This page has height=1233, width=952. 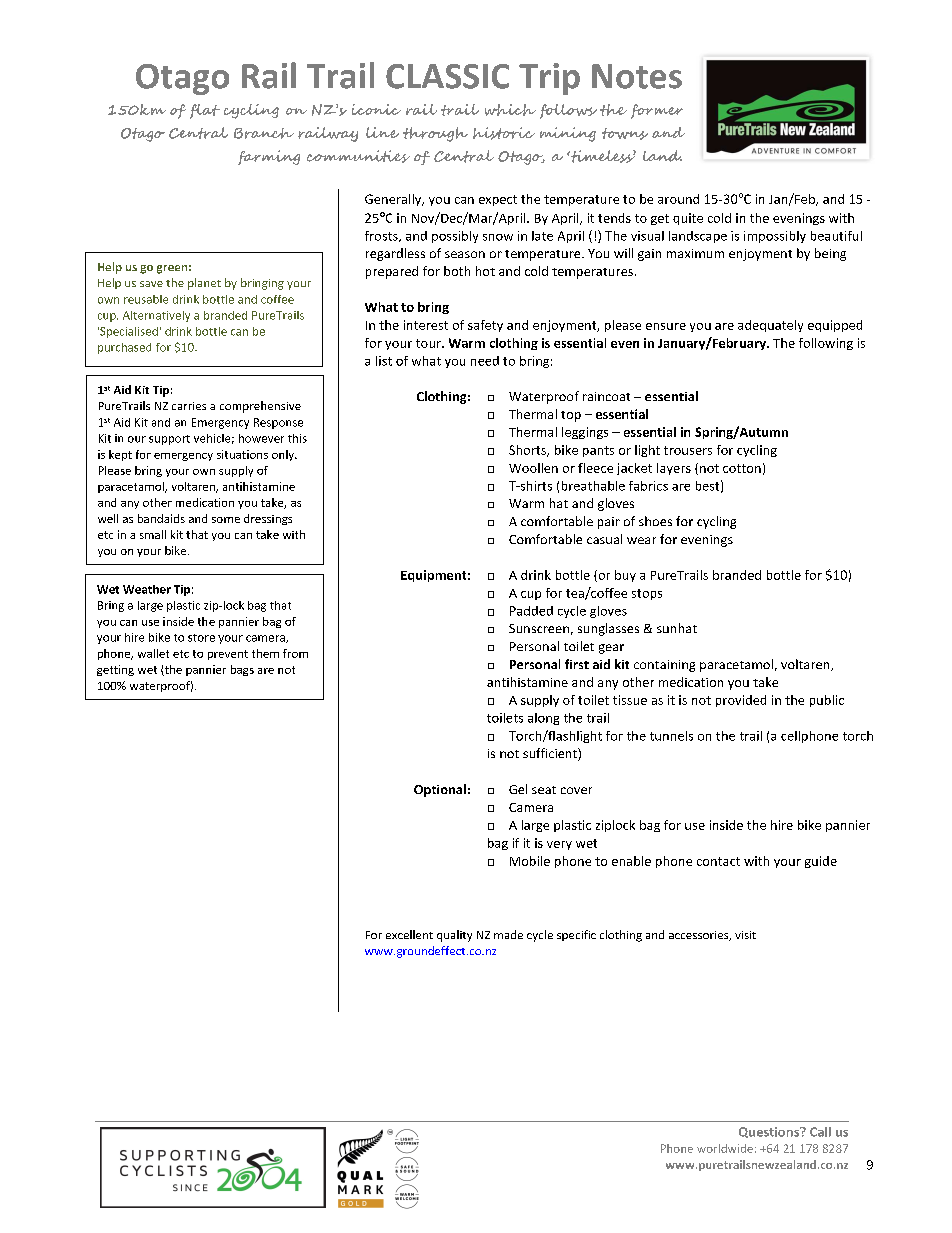 I want to click on quality, so click(x=454, y=936).
